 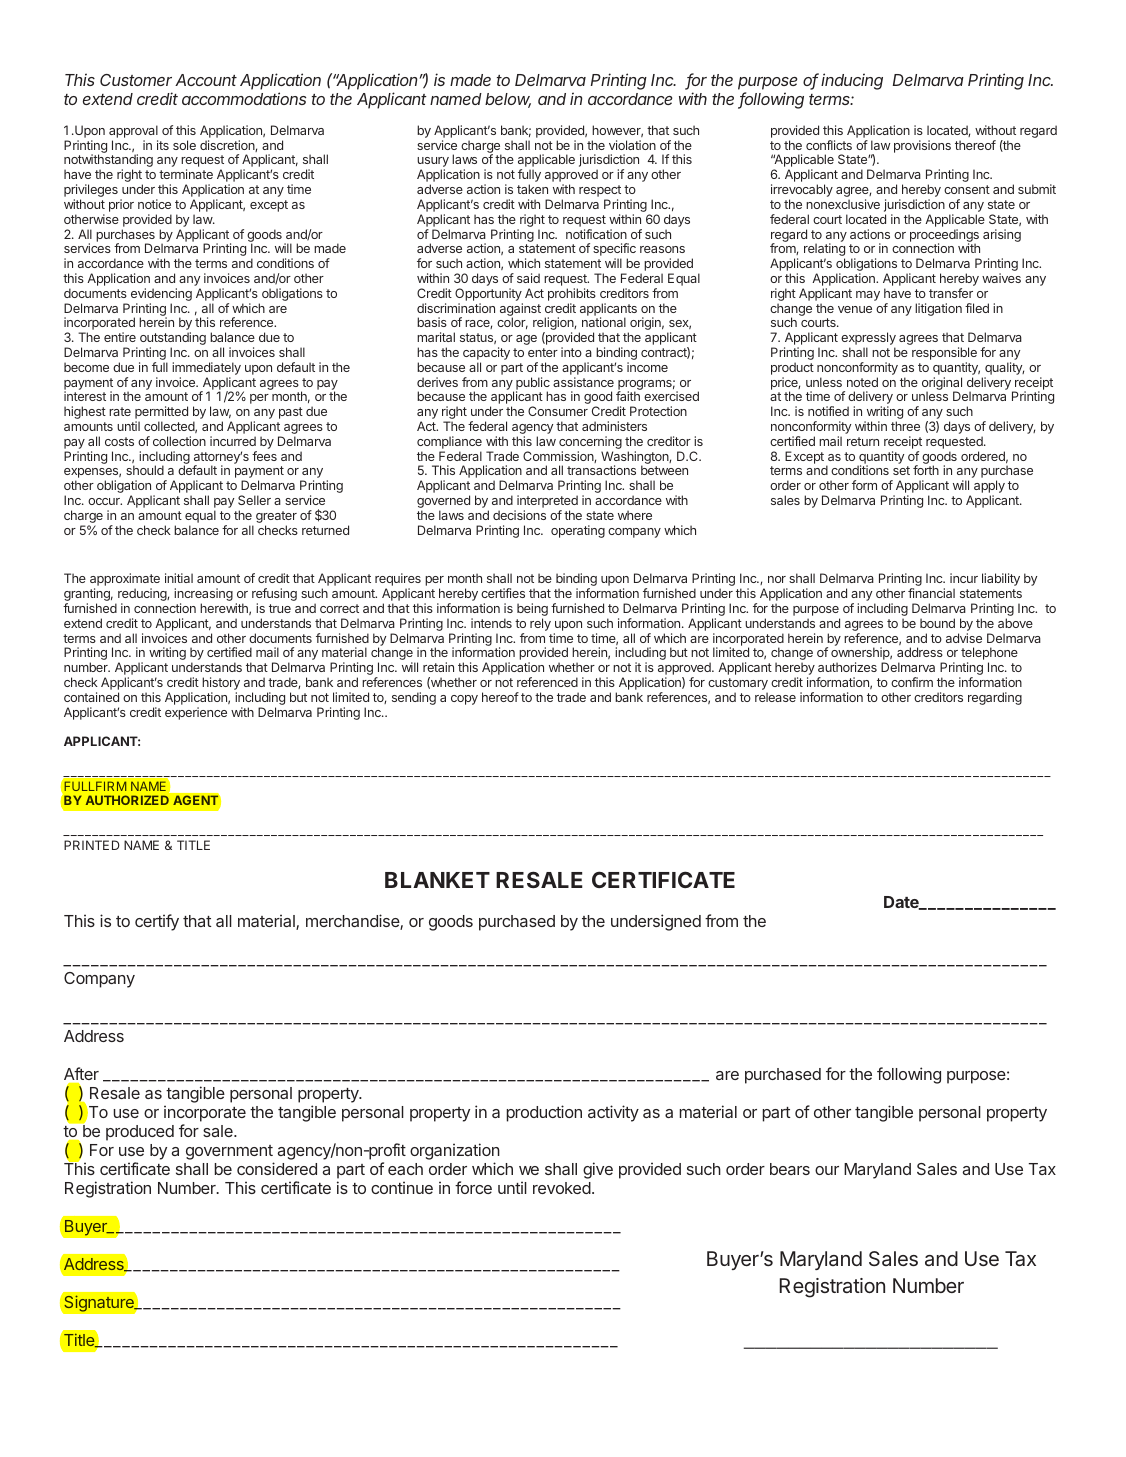 I want to click on bound, so click(x=937, y=623).
